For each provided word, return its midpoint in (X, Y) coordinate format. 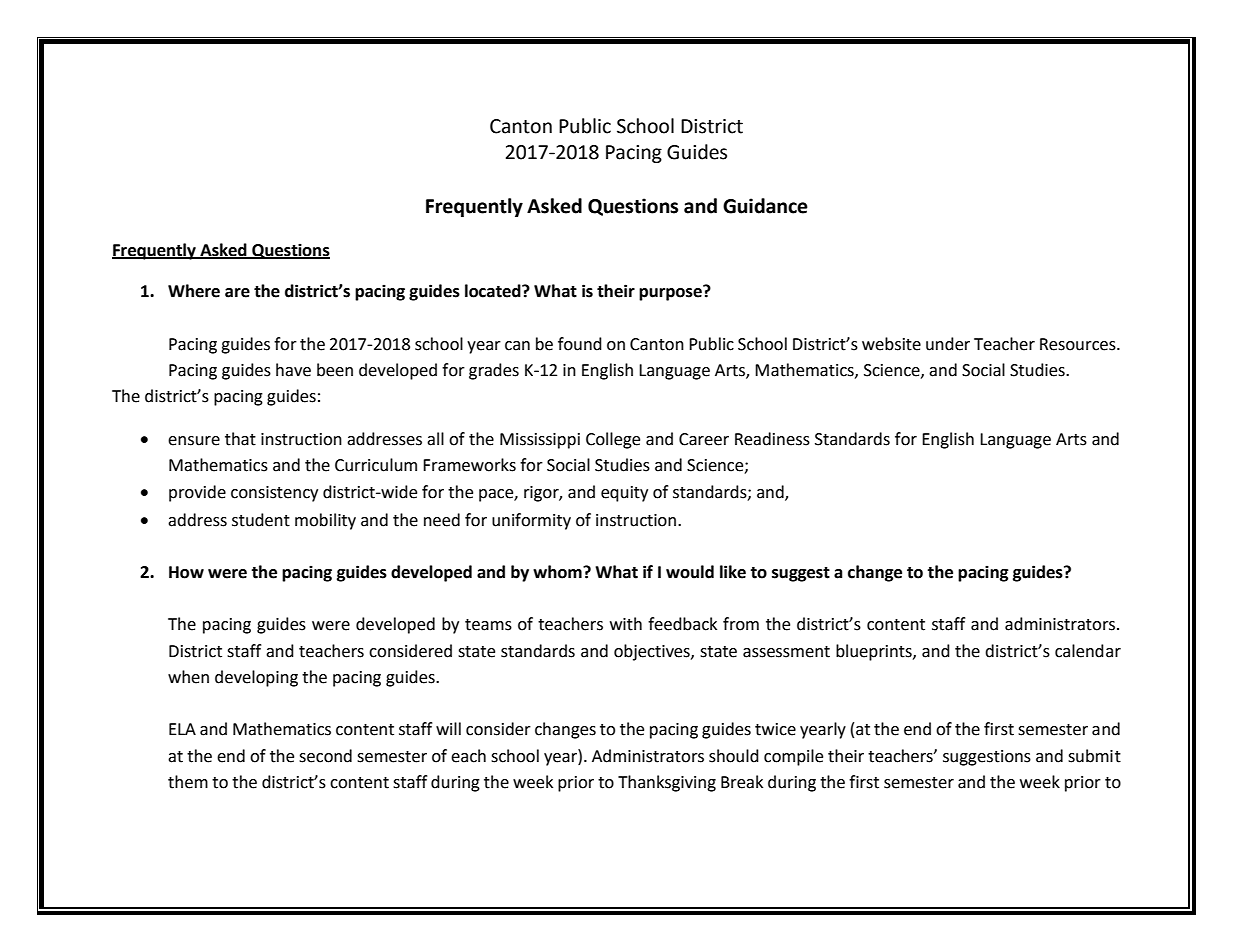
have (293, 370)
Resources (1079, 344)
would (690, 572)
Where (194, 291)
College (613, 440)
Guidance (765, 206)
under (948, 344)
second (325, 756)
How (186, 572)
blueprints (875, 652)
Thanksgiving (667, 783)
